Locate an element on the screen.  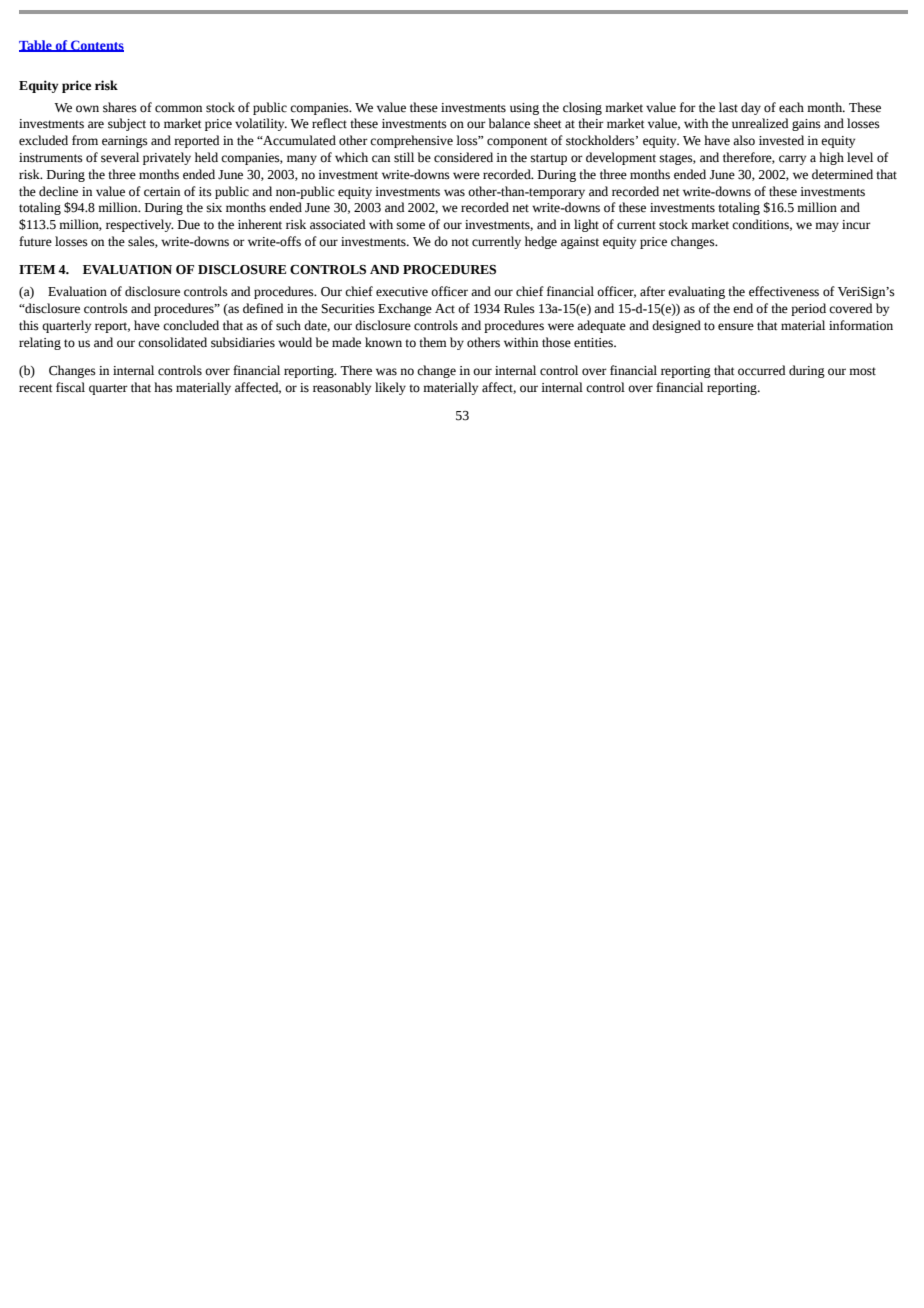
executive is located at coordinates (402, 292).
